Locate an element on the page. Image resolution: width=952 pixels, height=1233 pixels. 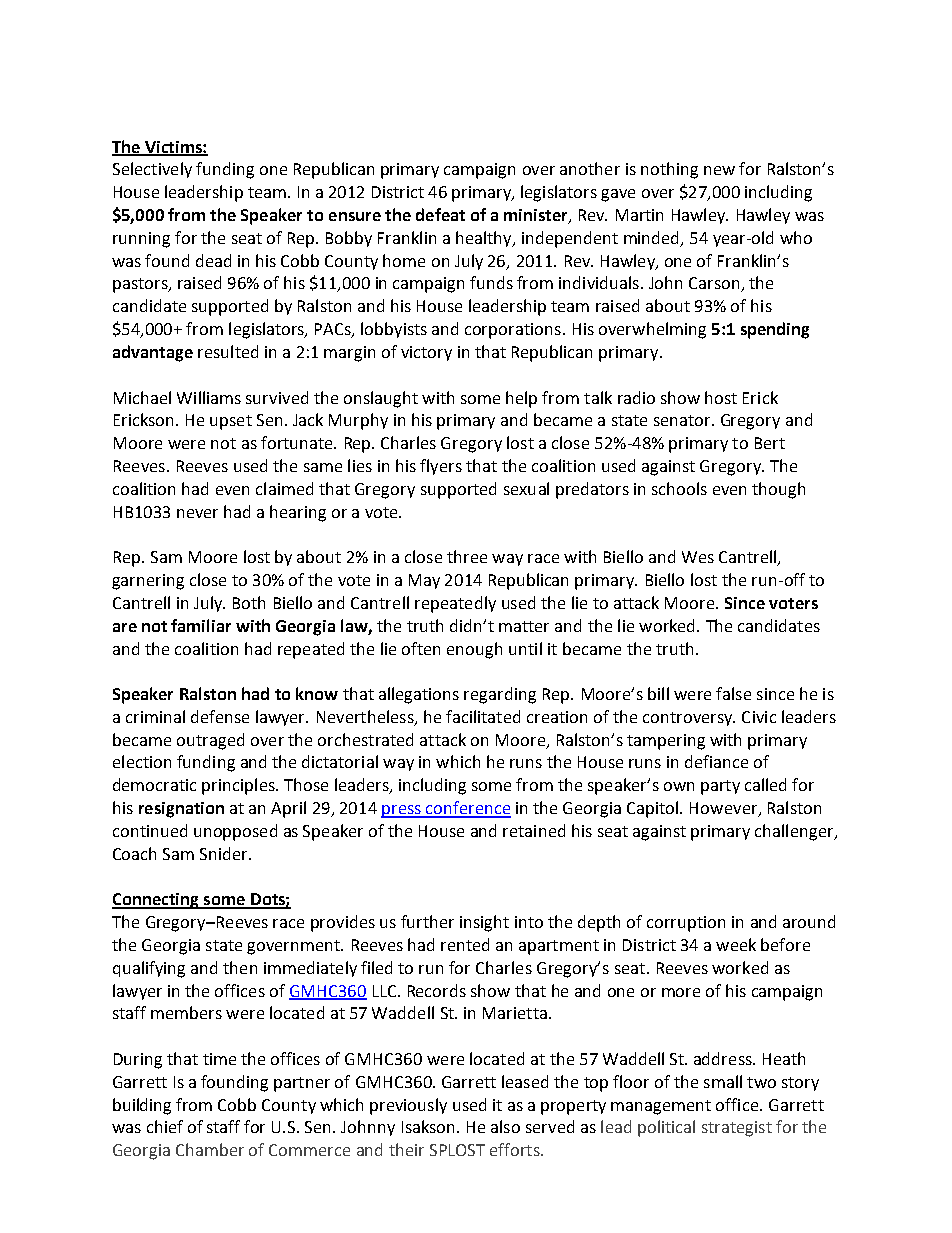
new is located at coordinates (719, 170).
